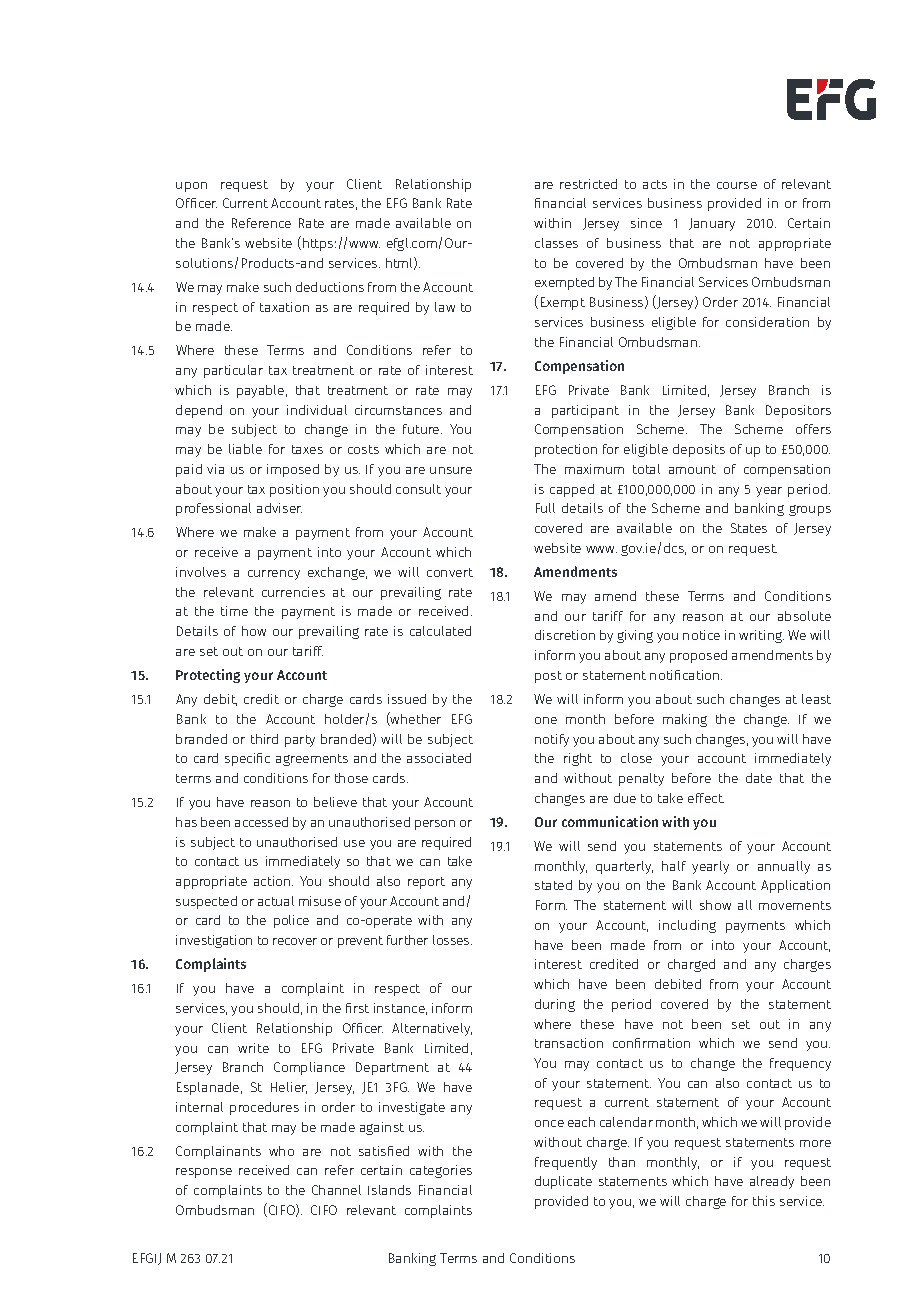  I want to click on during, so click(555, 1005).
